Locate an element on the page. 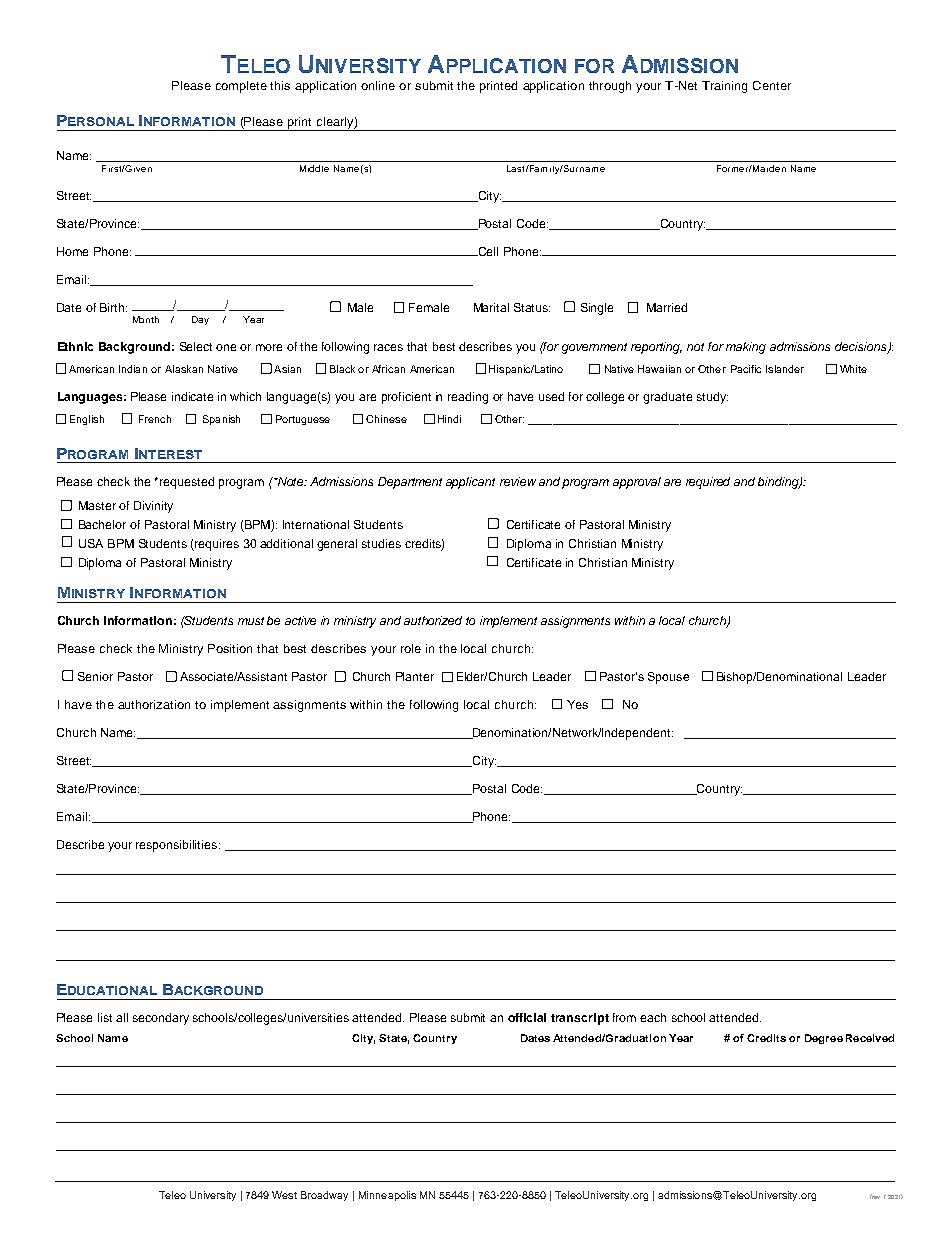 This document has width=952, height=1233. complete is located at coordinates (241, 87).
